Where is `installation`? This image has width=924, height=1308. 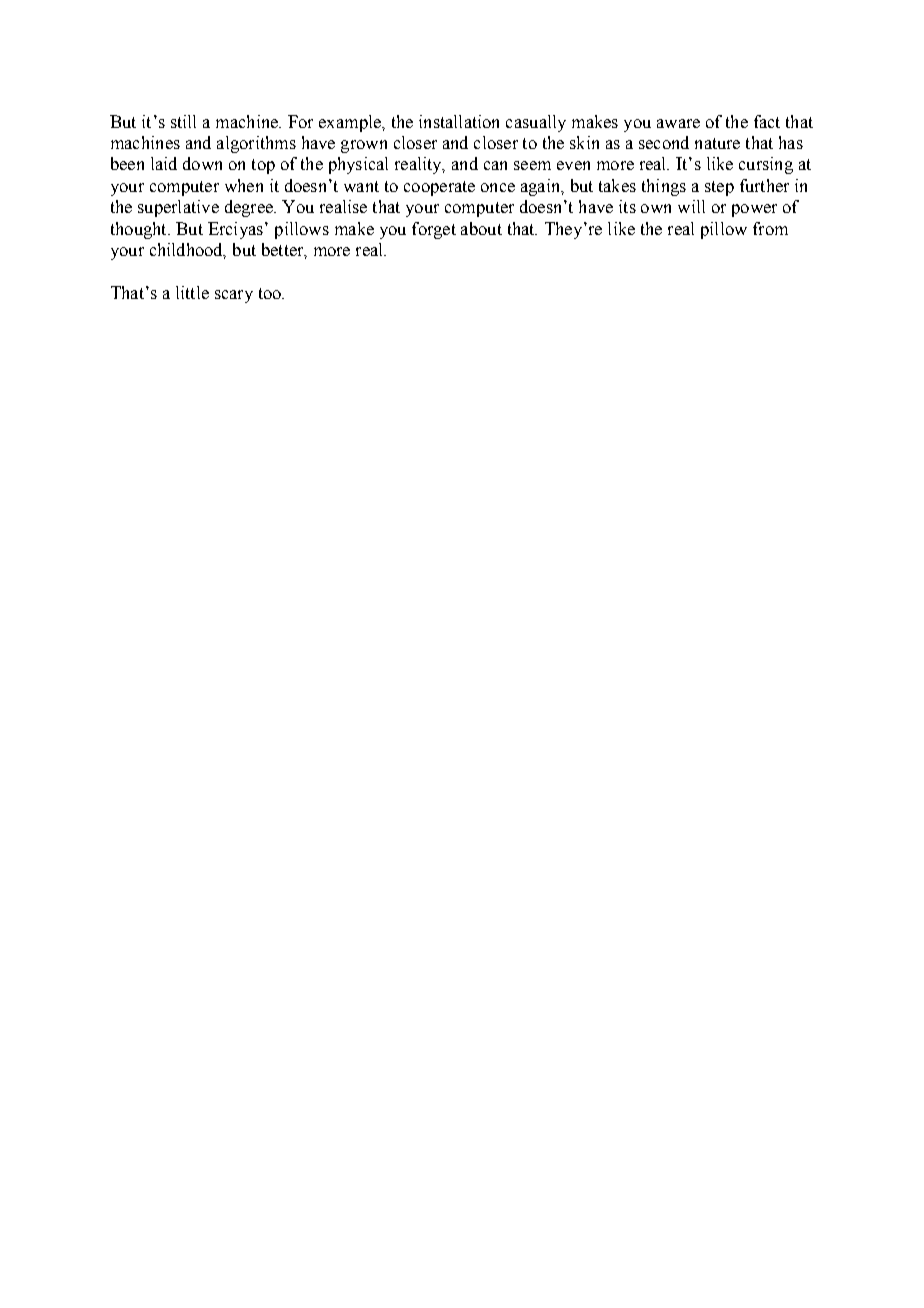
installation is located at coordinates (459, 121).
